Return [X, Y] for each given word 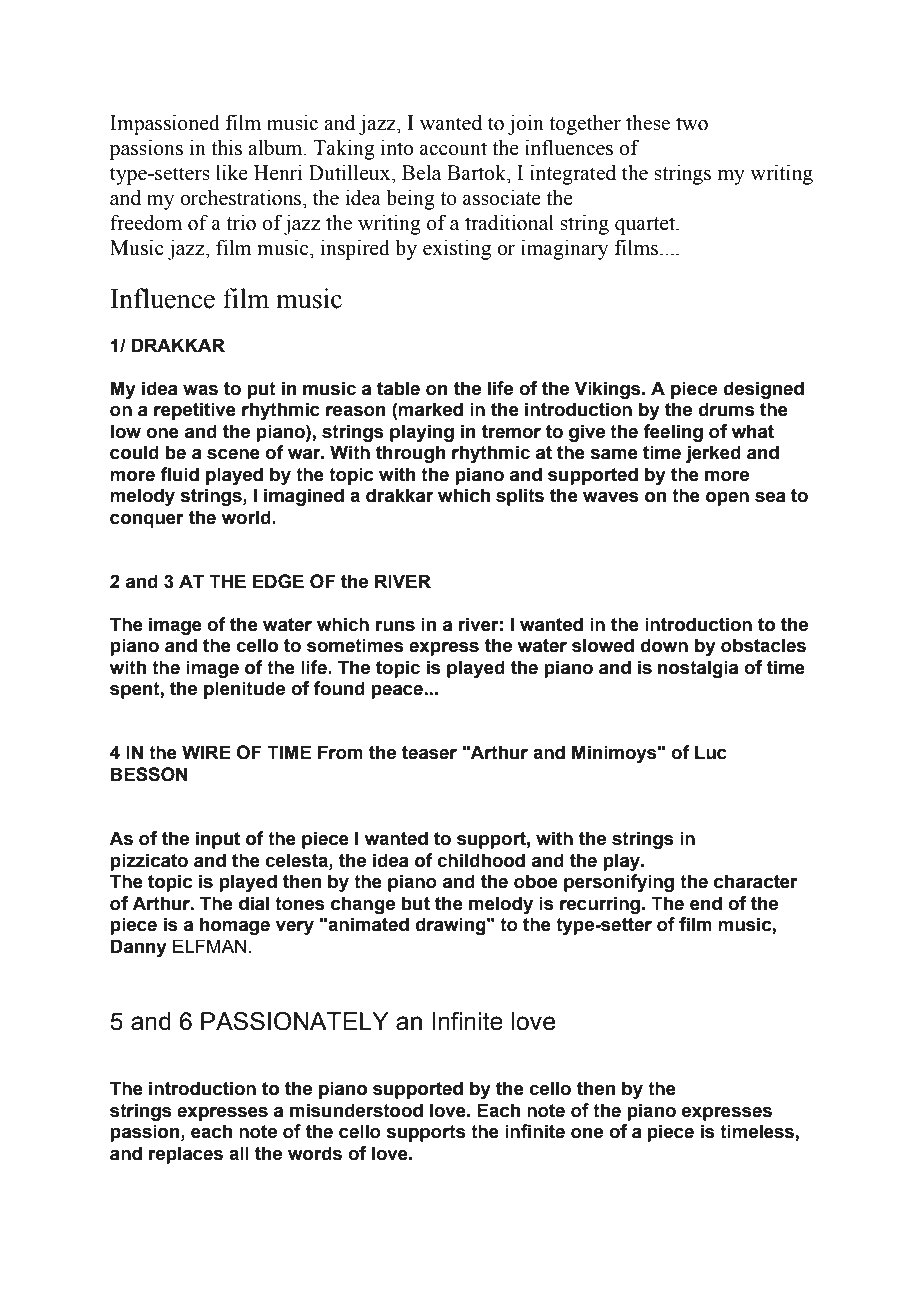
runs [395, 626]
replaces [186, 1155]
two [692, 124]
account [453, 149]
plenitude [244, 690]
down [664, 645]
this [226, 148]
